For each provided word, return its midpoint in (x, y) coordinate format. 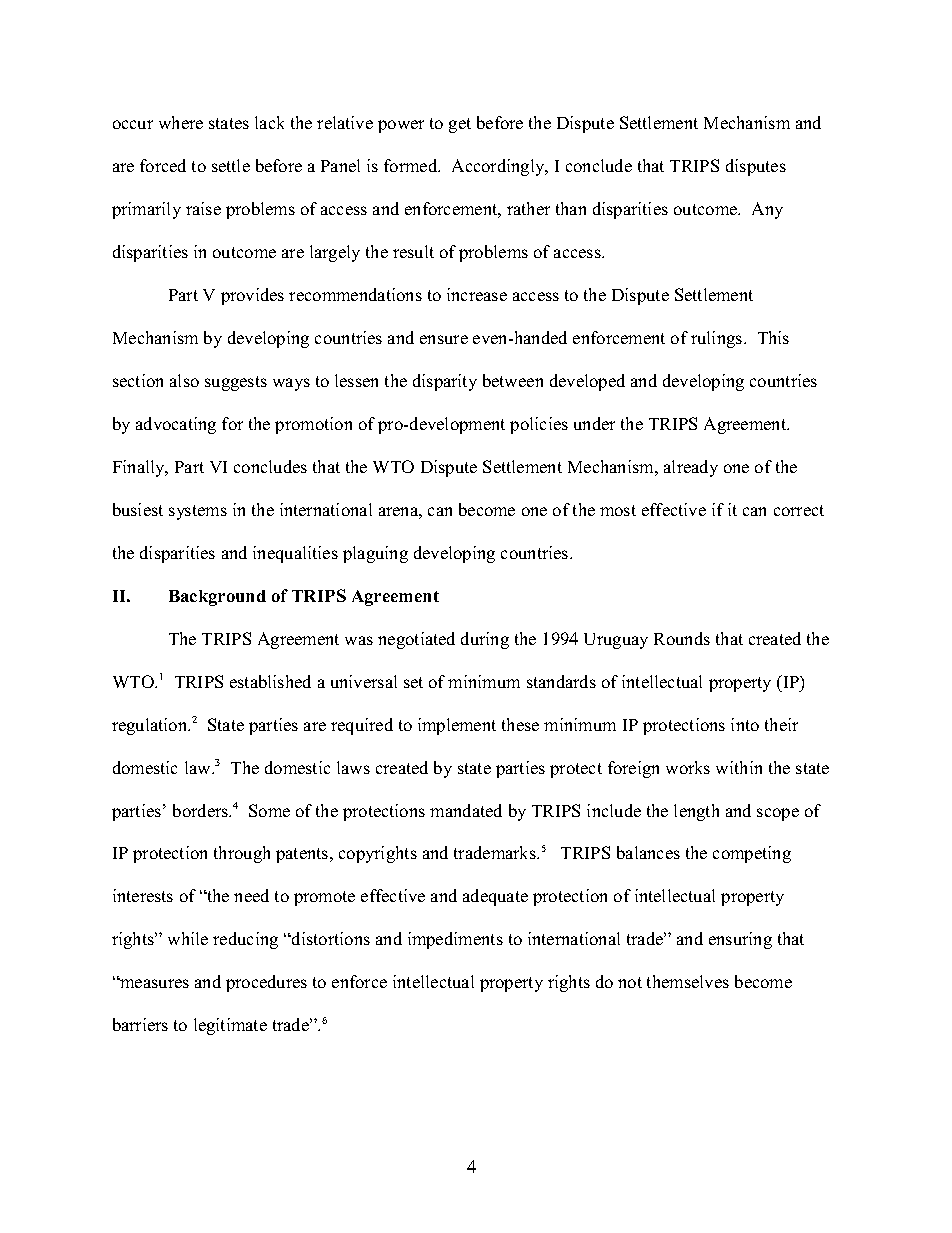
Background (217, 598)
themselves (688, 981)
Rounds (682, 638)
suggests (236, 383)
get (460, 125)
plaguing (375, 554)
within (739, 767)
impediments (455, 940)
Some (269, 810)
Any (767, 210)
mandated (466, 810)
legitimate (230, 1026)
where (181, 122)
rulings (718, 339)
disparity (445, 382)
